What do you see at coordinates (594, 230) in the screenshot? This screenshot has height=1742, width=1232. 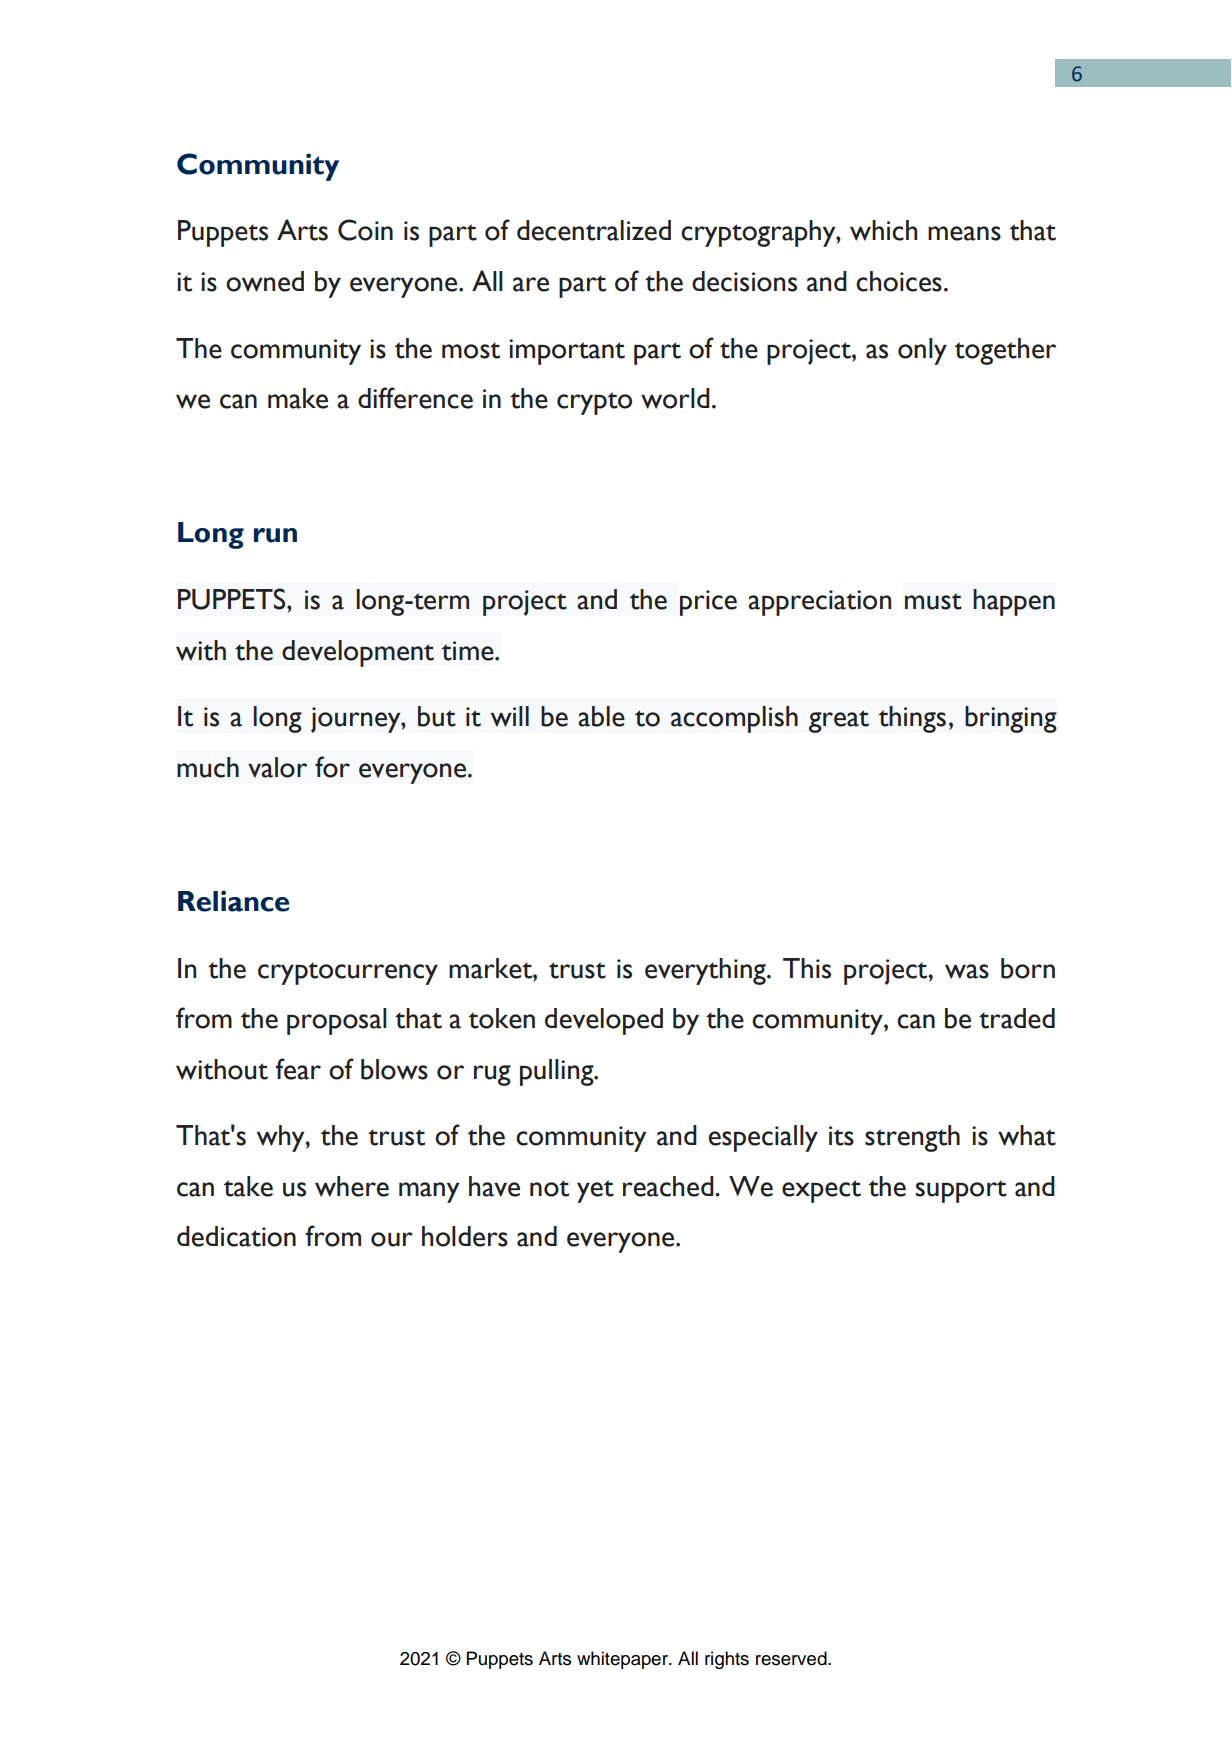 I see `decentralized` at bounding box center [594, 230].
